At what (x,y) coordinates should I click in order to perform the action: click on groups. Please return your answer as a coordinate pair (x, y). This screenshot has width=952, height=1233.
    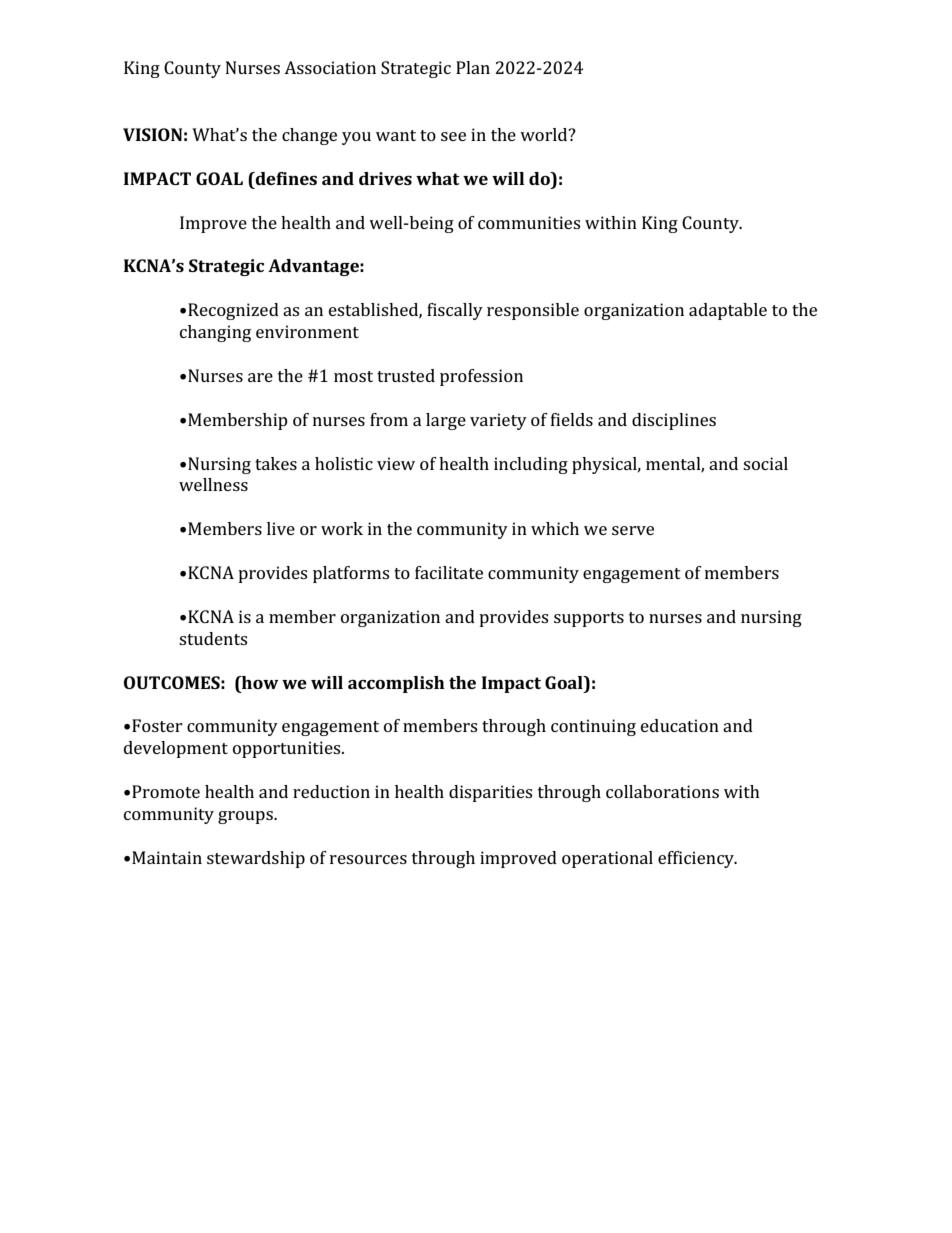
    Looking at the image, I should click on (246, 817).
